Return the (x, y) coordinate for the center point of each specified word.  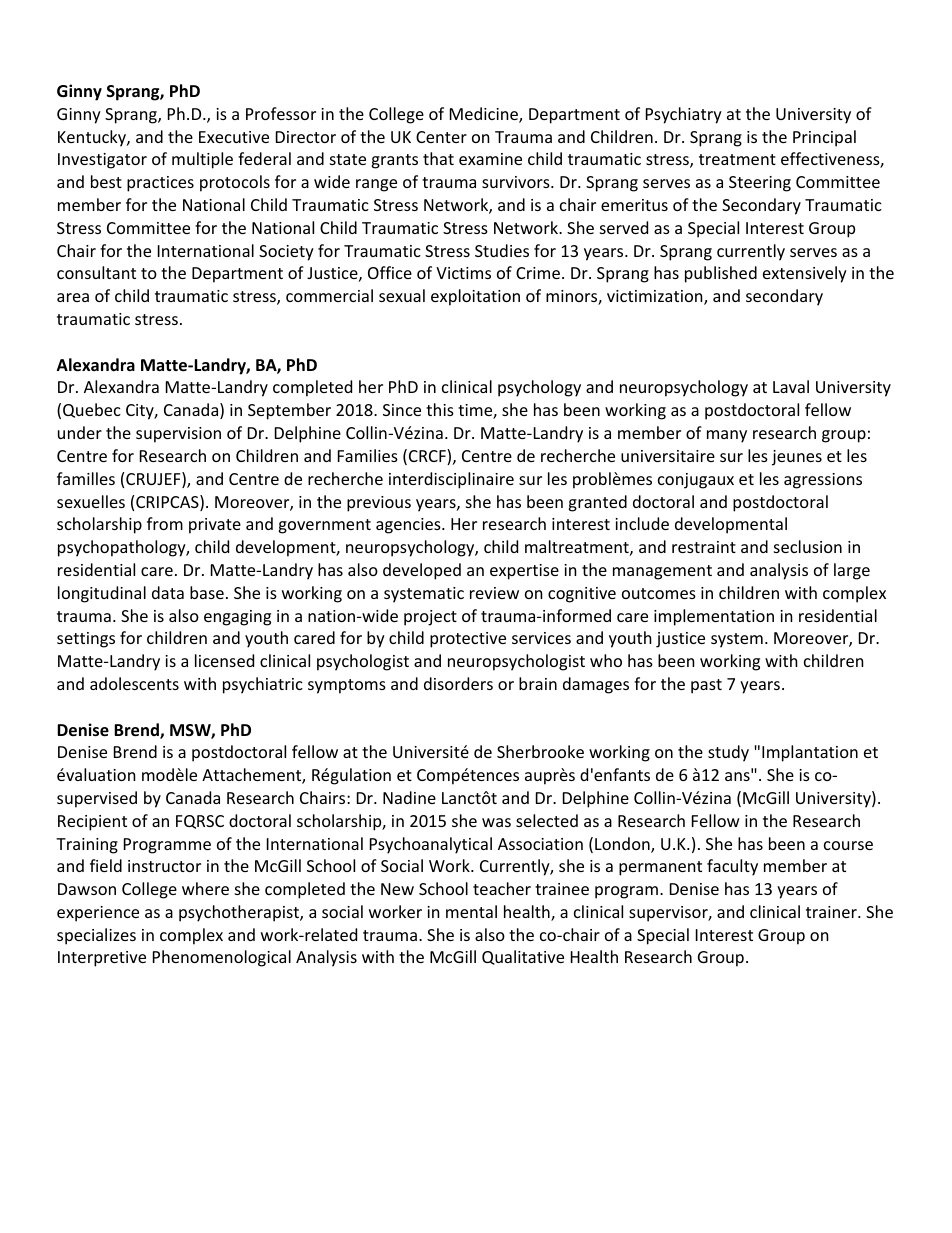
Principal (824, 138)
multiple (202, 160)
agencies (409, 526)
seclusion (808, 546)
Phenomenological (222, 958)
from (165, 523)
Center (441, 137)
